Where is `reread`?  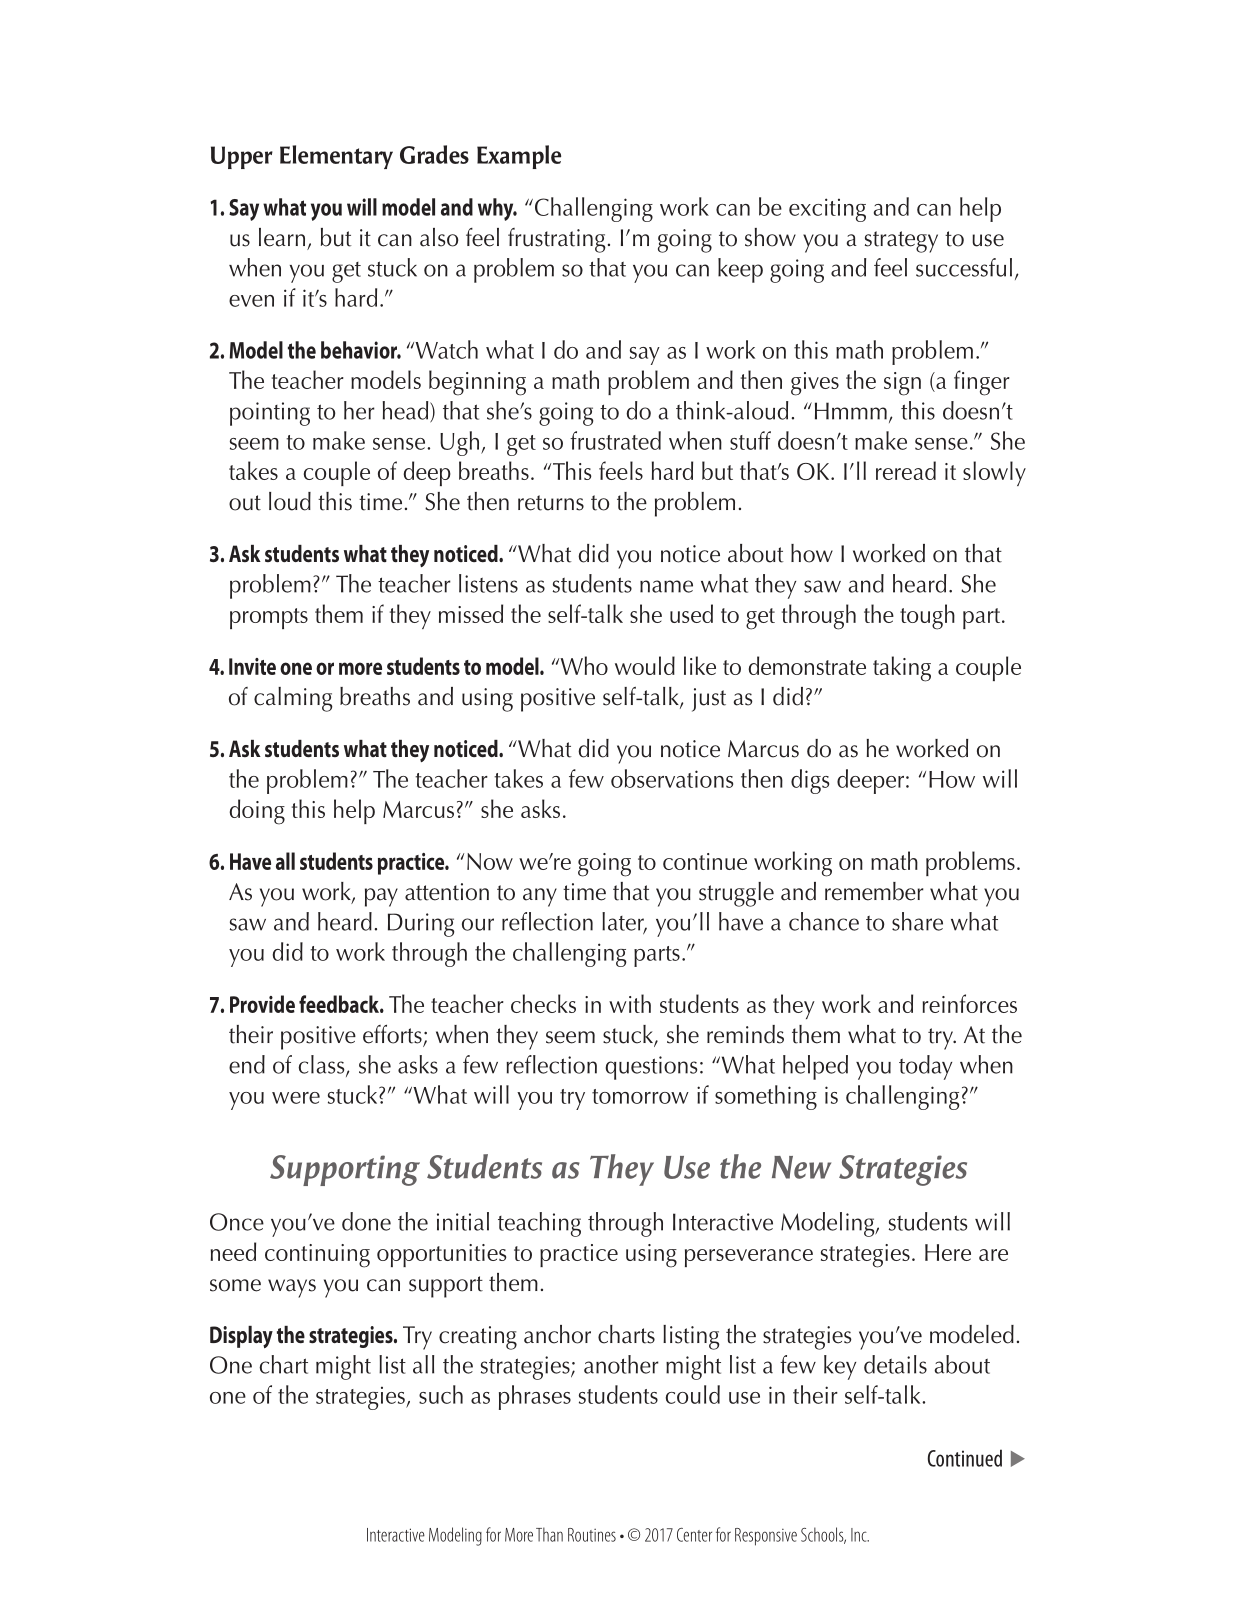
reread is located at coordinates (906, 470).
